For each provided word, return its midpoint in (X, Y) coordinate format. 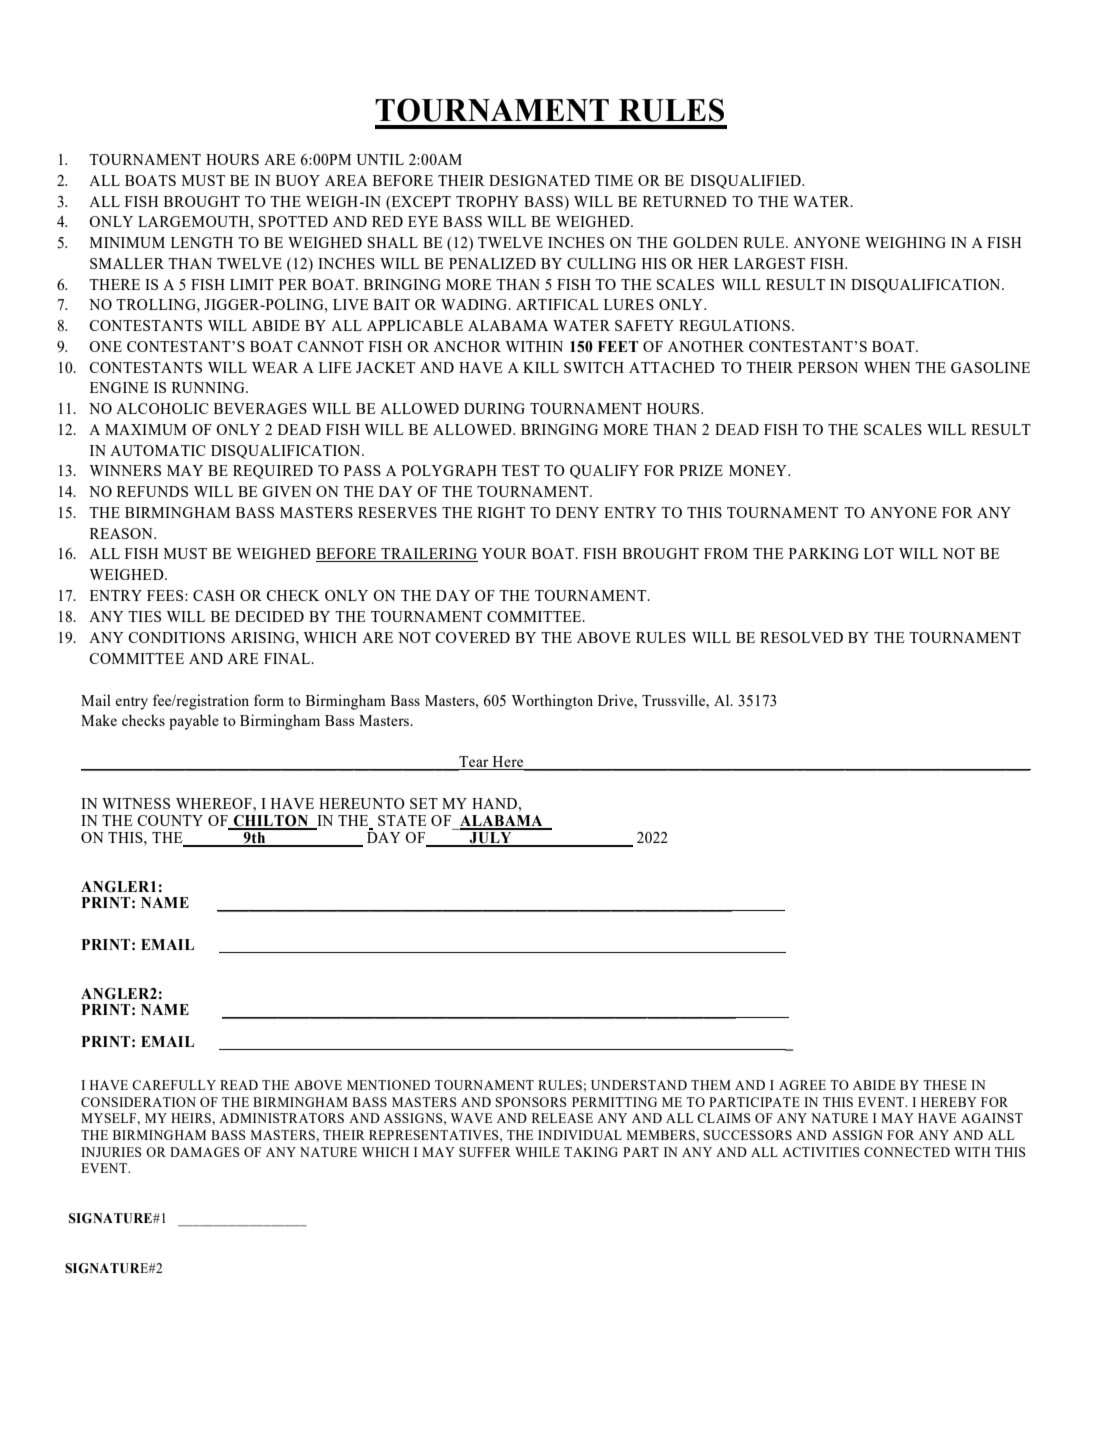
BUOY (298, 180)
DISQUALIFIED (746, 182)
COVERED (472, 637)
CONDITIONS (176, 637)
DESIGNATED (539, 180)
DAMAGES (205, 1152)
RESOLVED (801, 637)
